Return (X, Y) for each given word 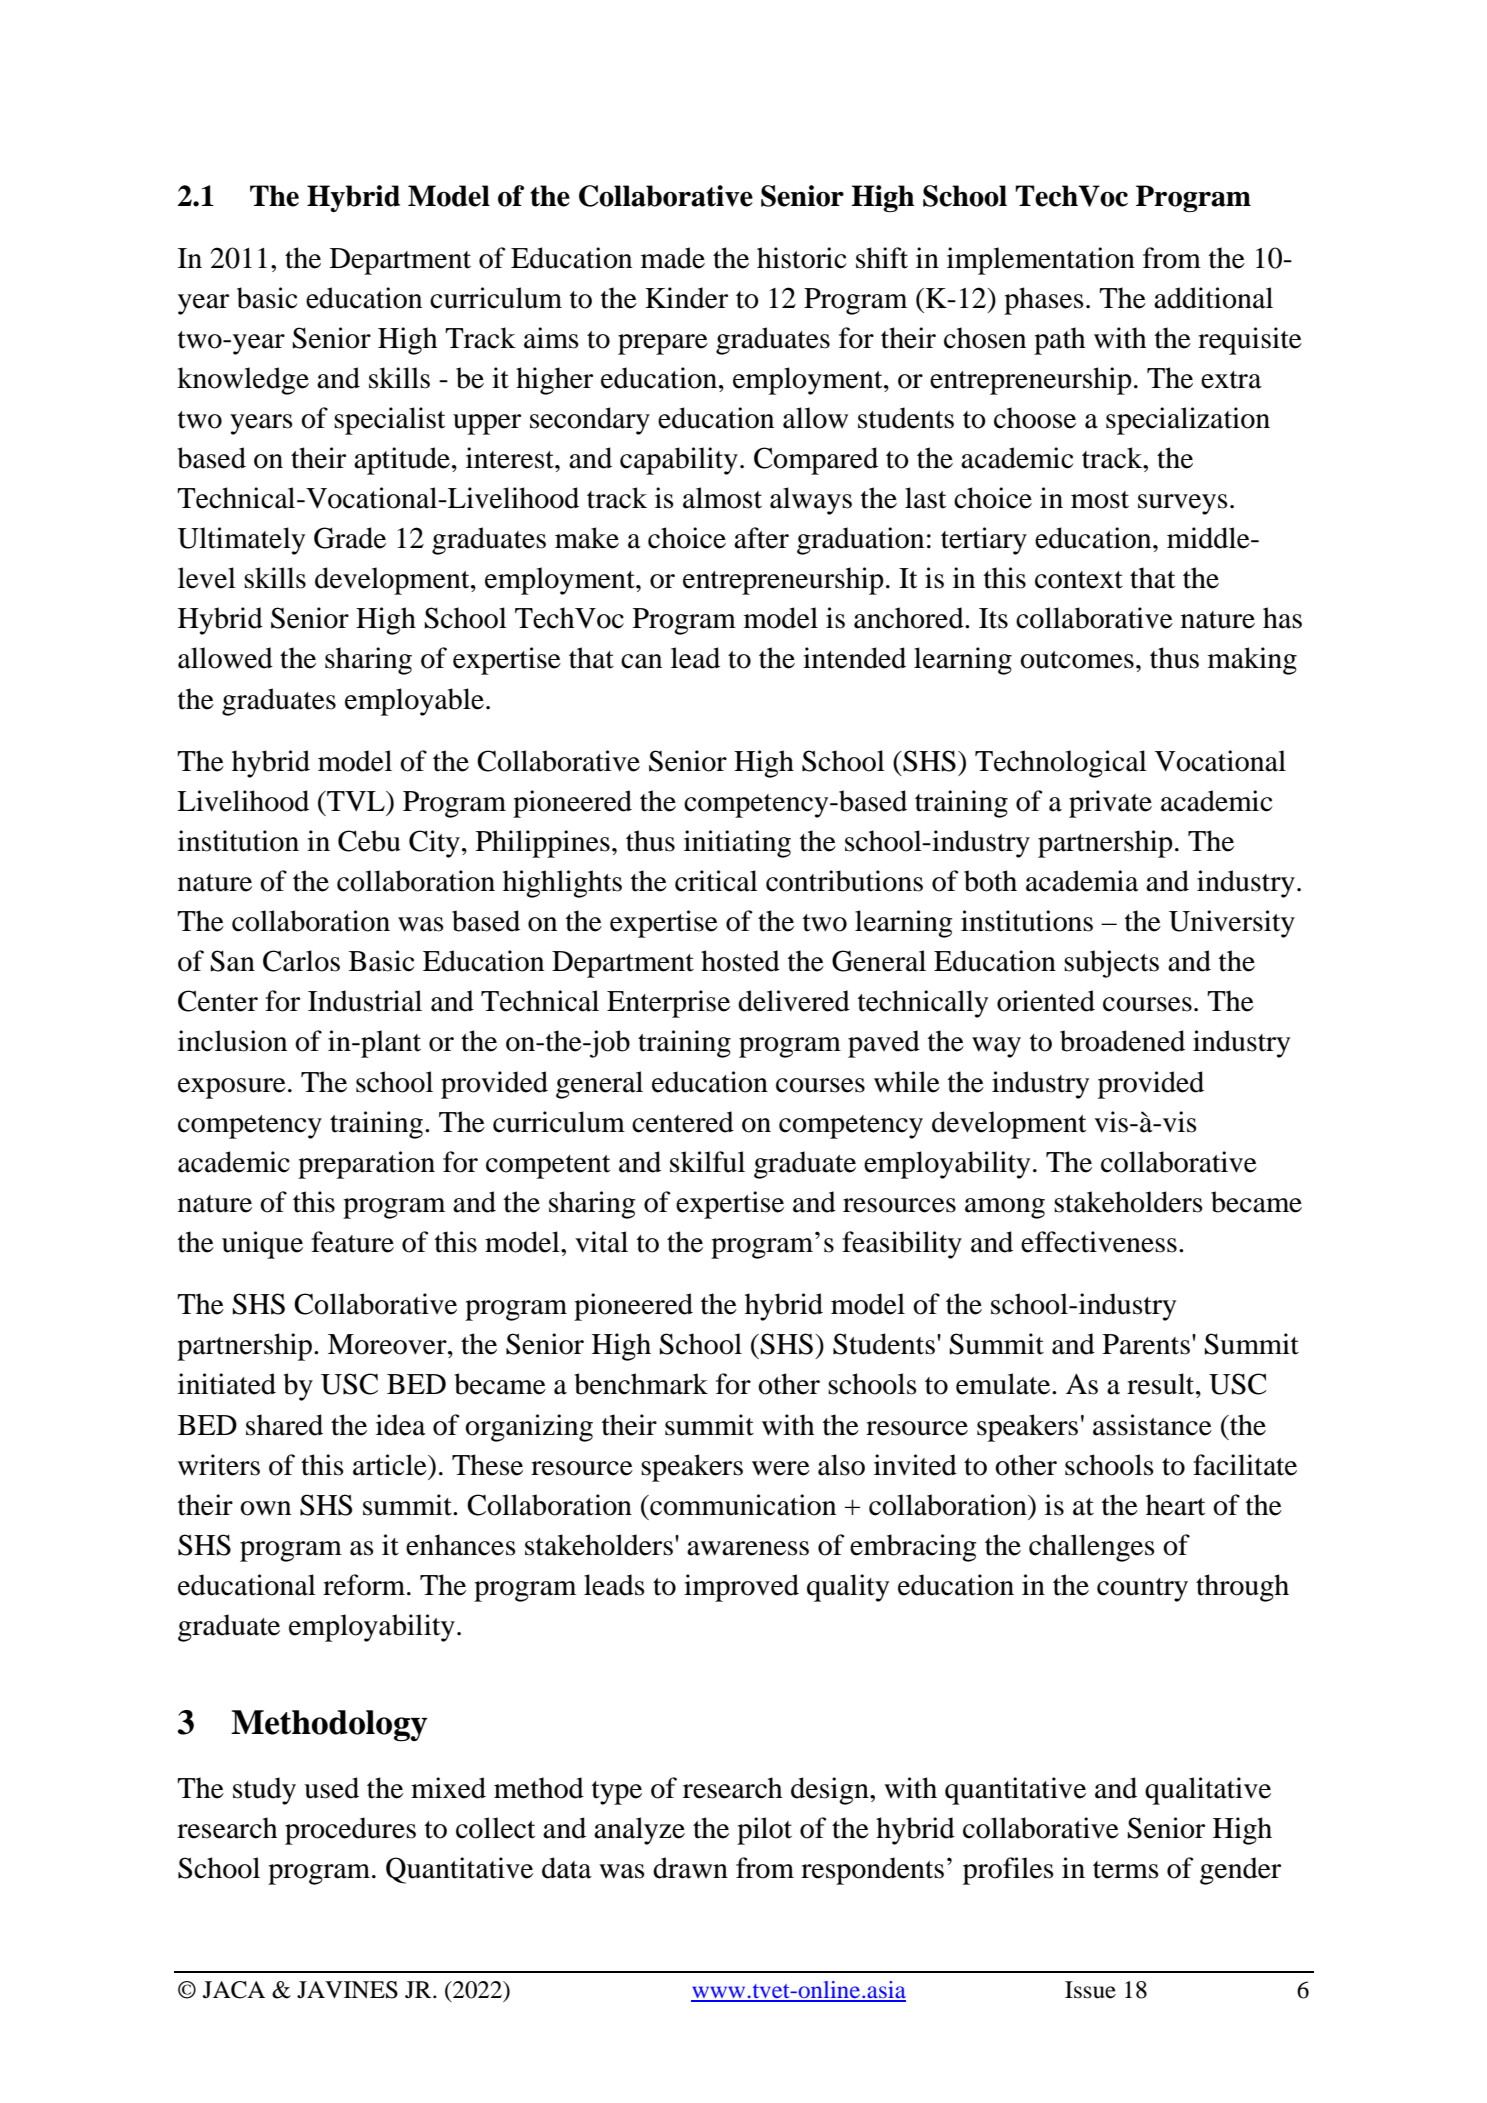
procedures (350, 1831)
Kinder (686, 298)
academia (1082, 881)
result (1162, 1384)
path (1059, 341)
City (434, 844)
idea (401, 1425)
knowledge (243, 381)
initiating (737, 844)
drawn (690, 1868)
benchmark (641, 1384)
